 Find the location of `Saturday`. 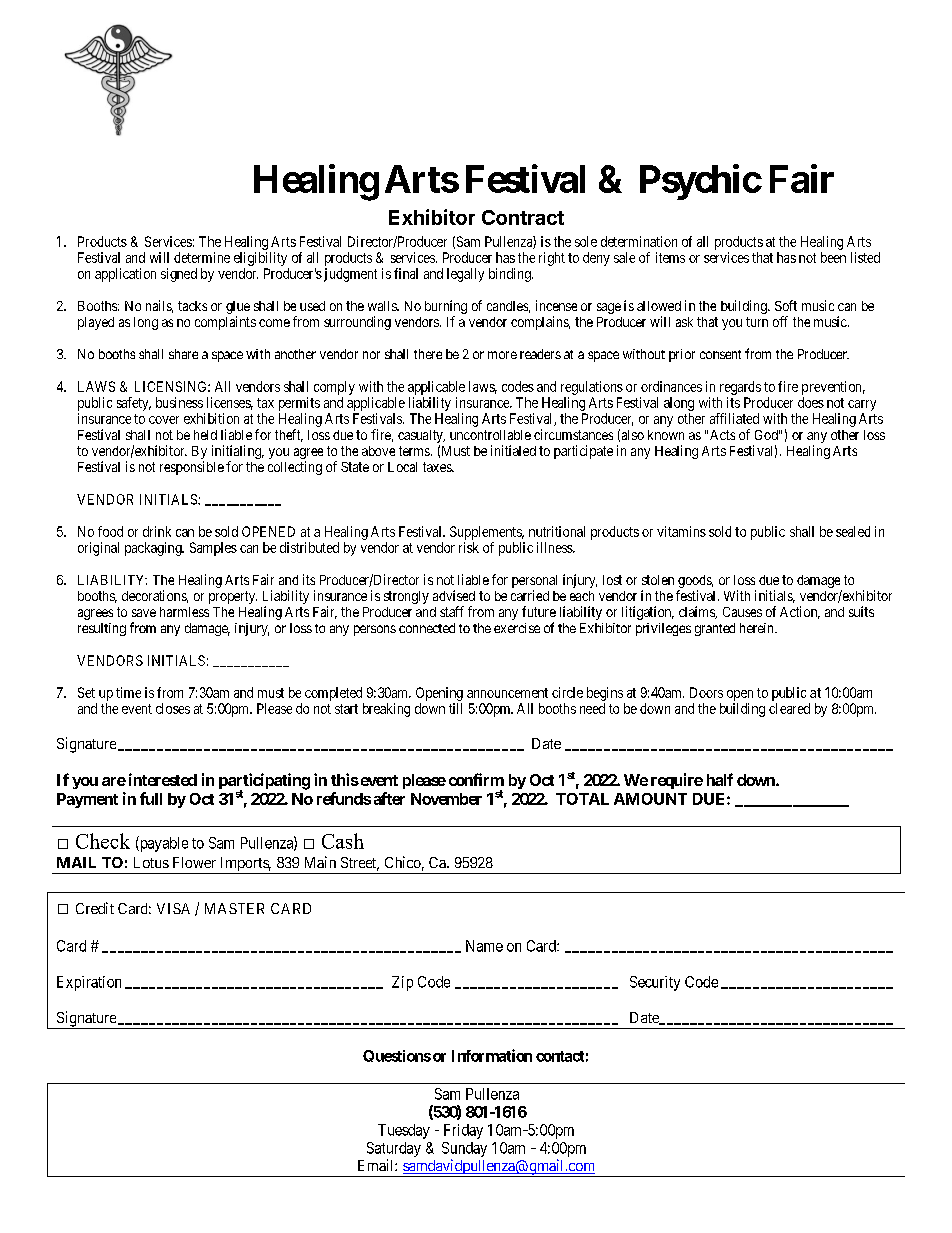

Saturday is located at coordinates (394, 1149).
